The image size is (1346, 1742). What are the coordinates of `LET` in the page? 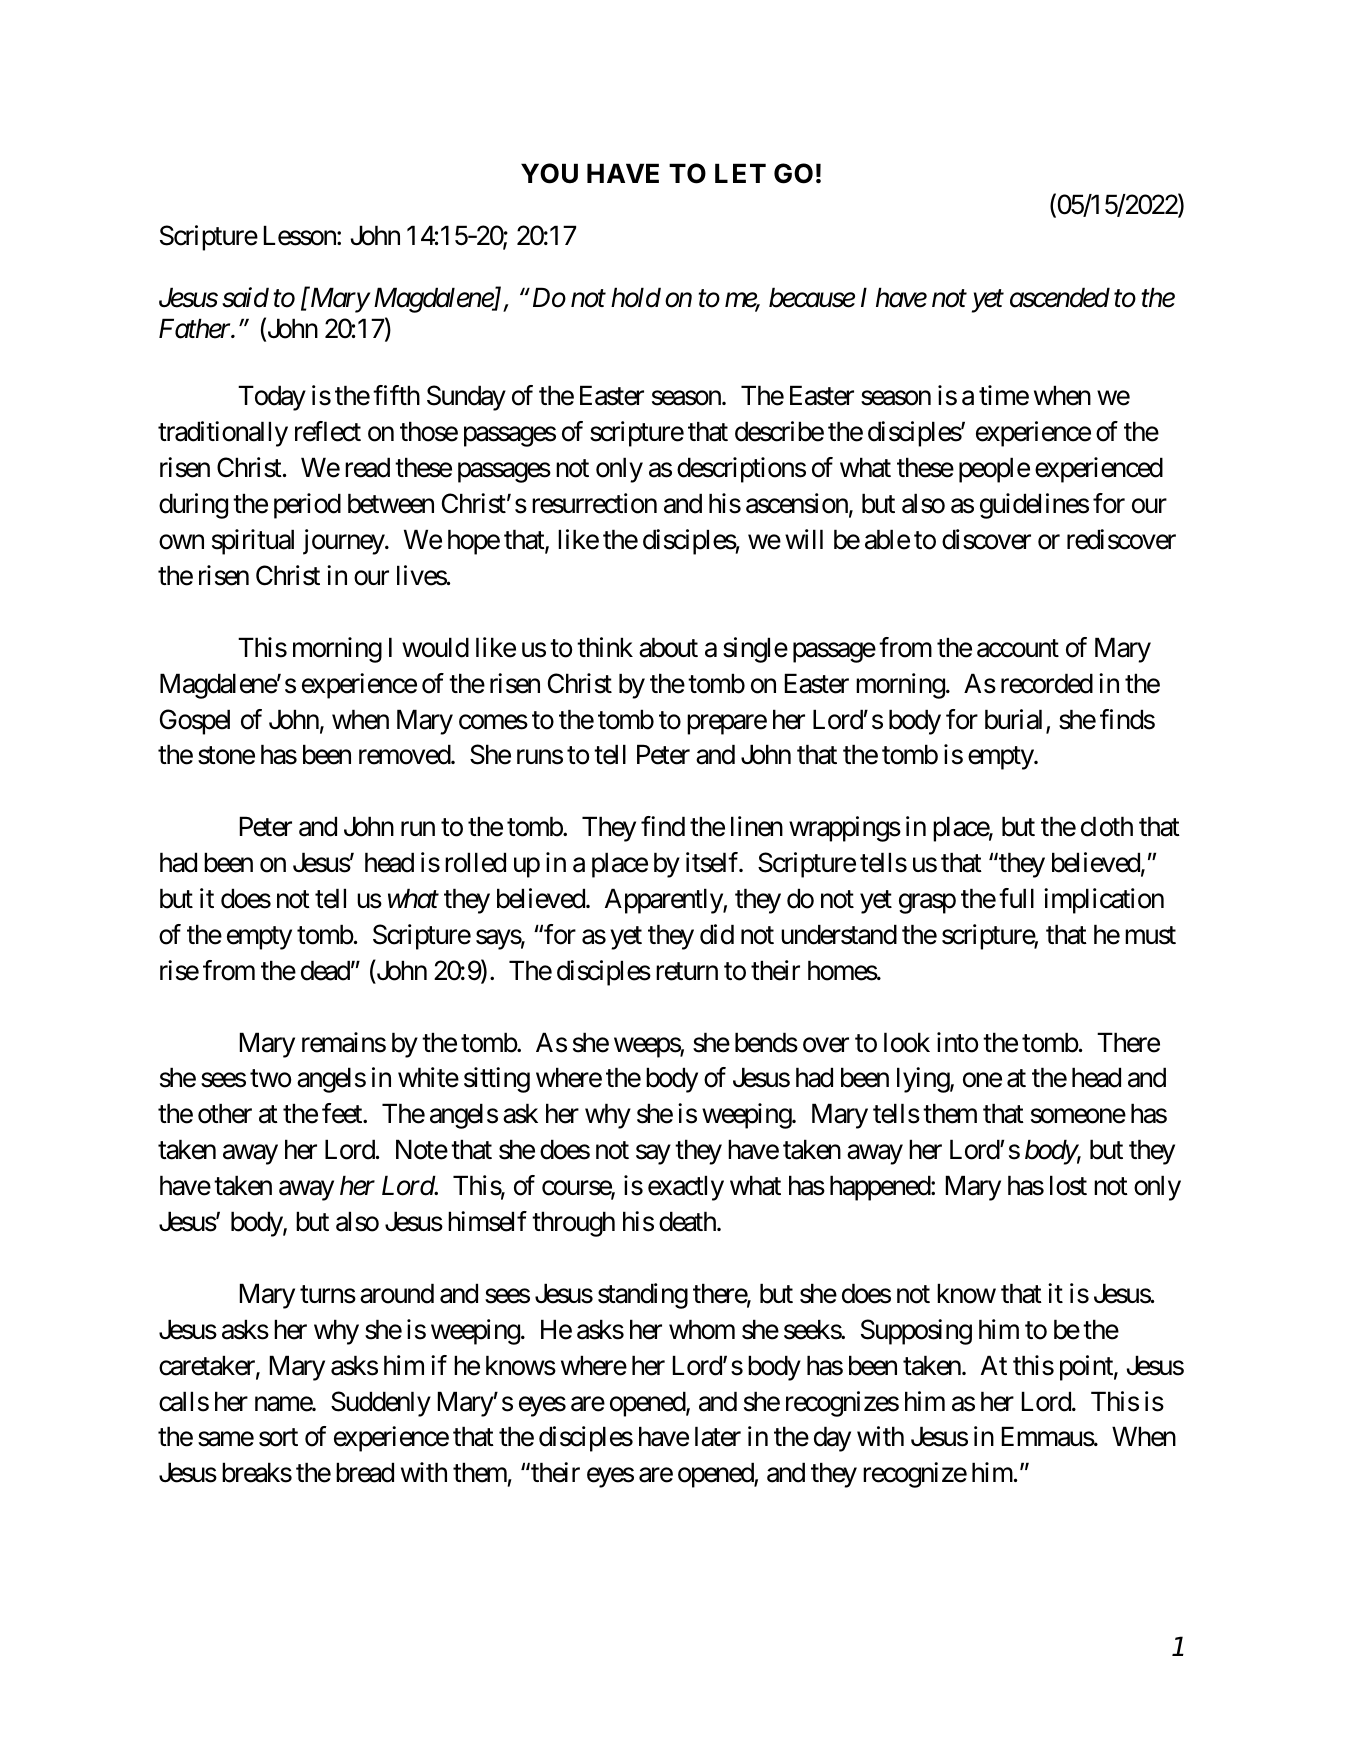 It's located at (740, 173).
